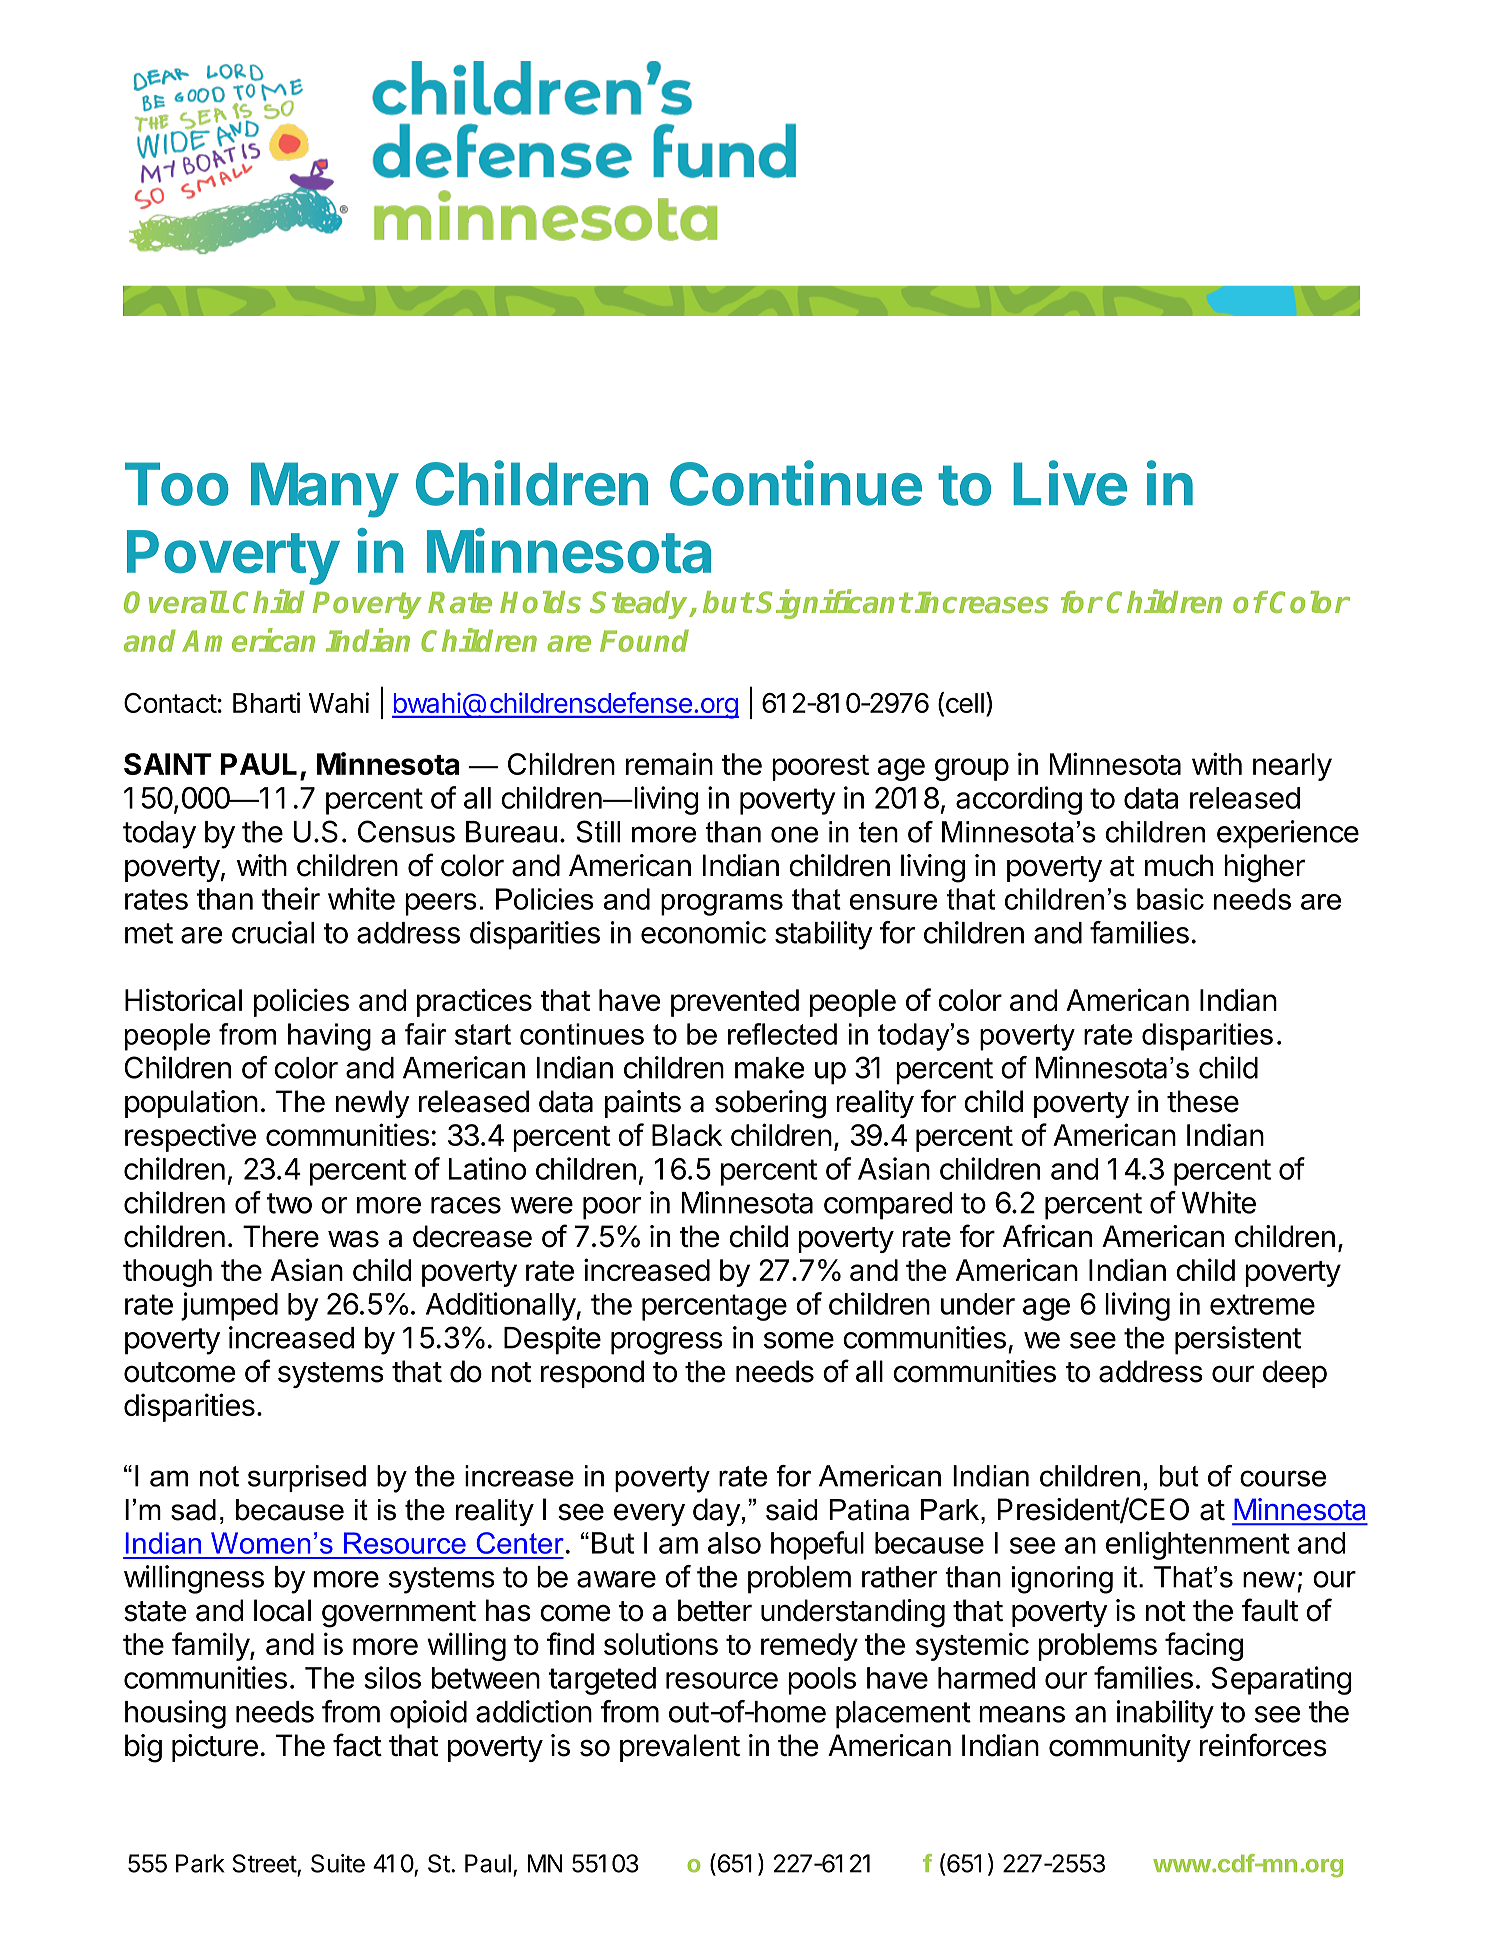 The height and width of the screenshot is (1936, 1496). I want to click on economic, so click(703, 932).
